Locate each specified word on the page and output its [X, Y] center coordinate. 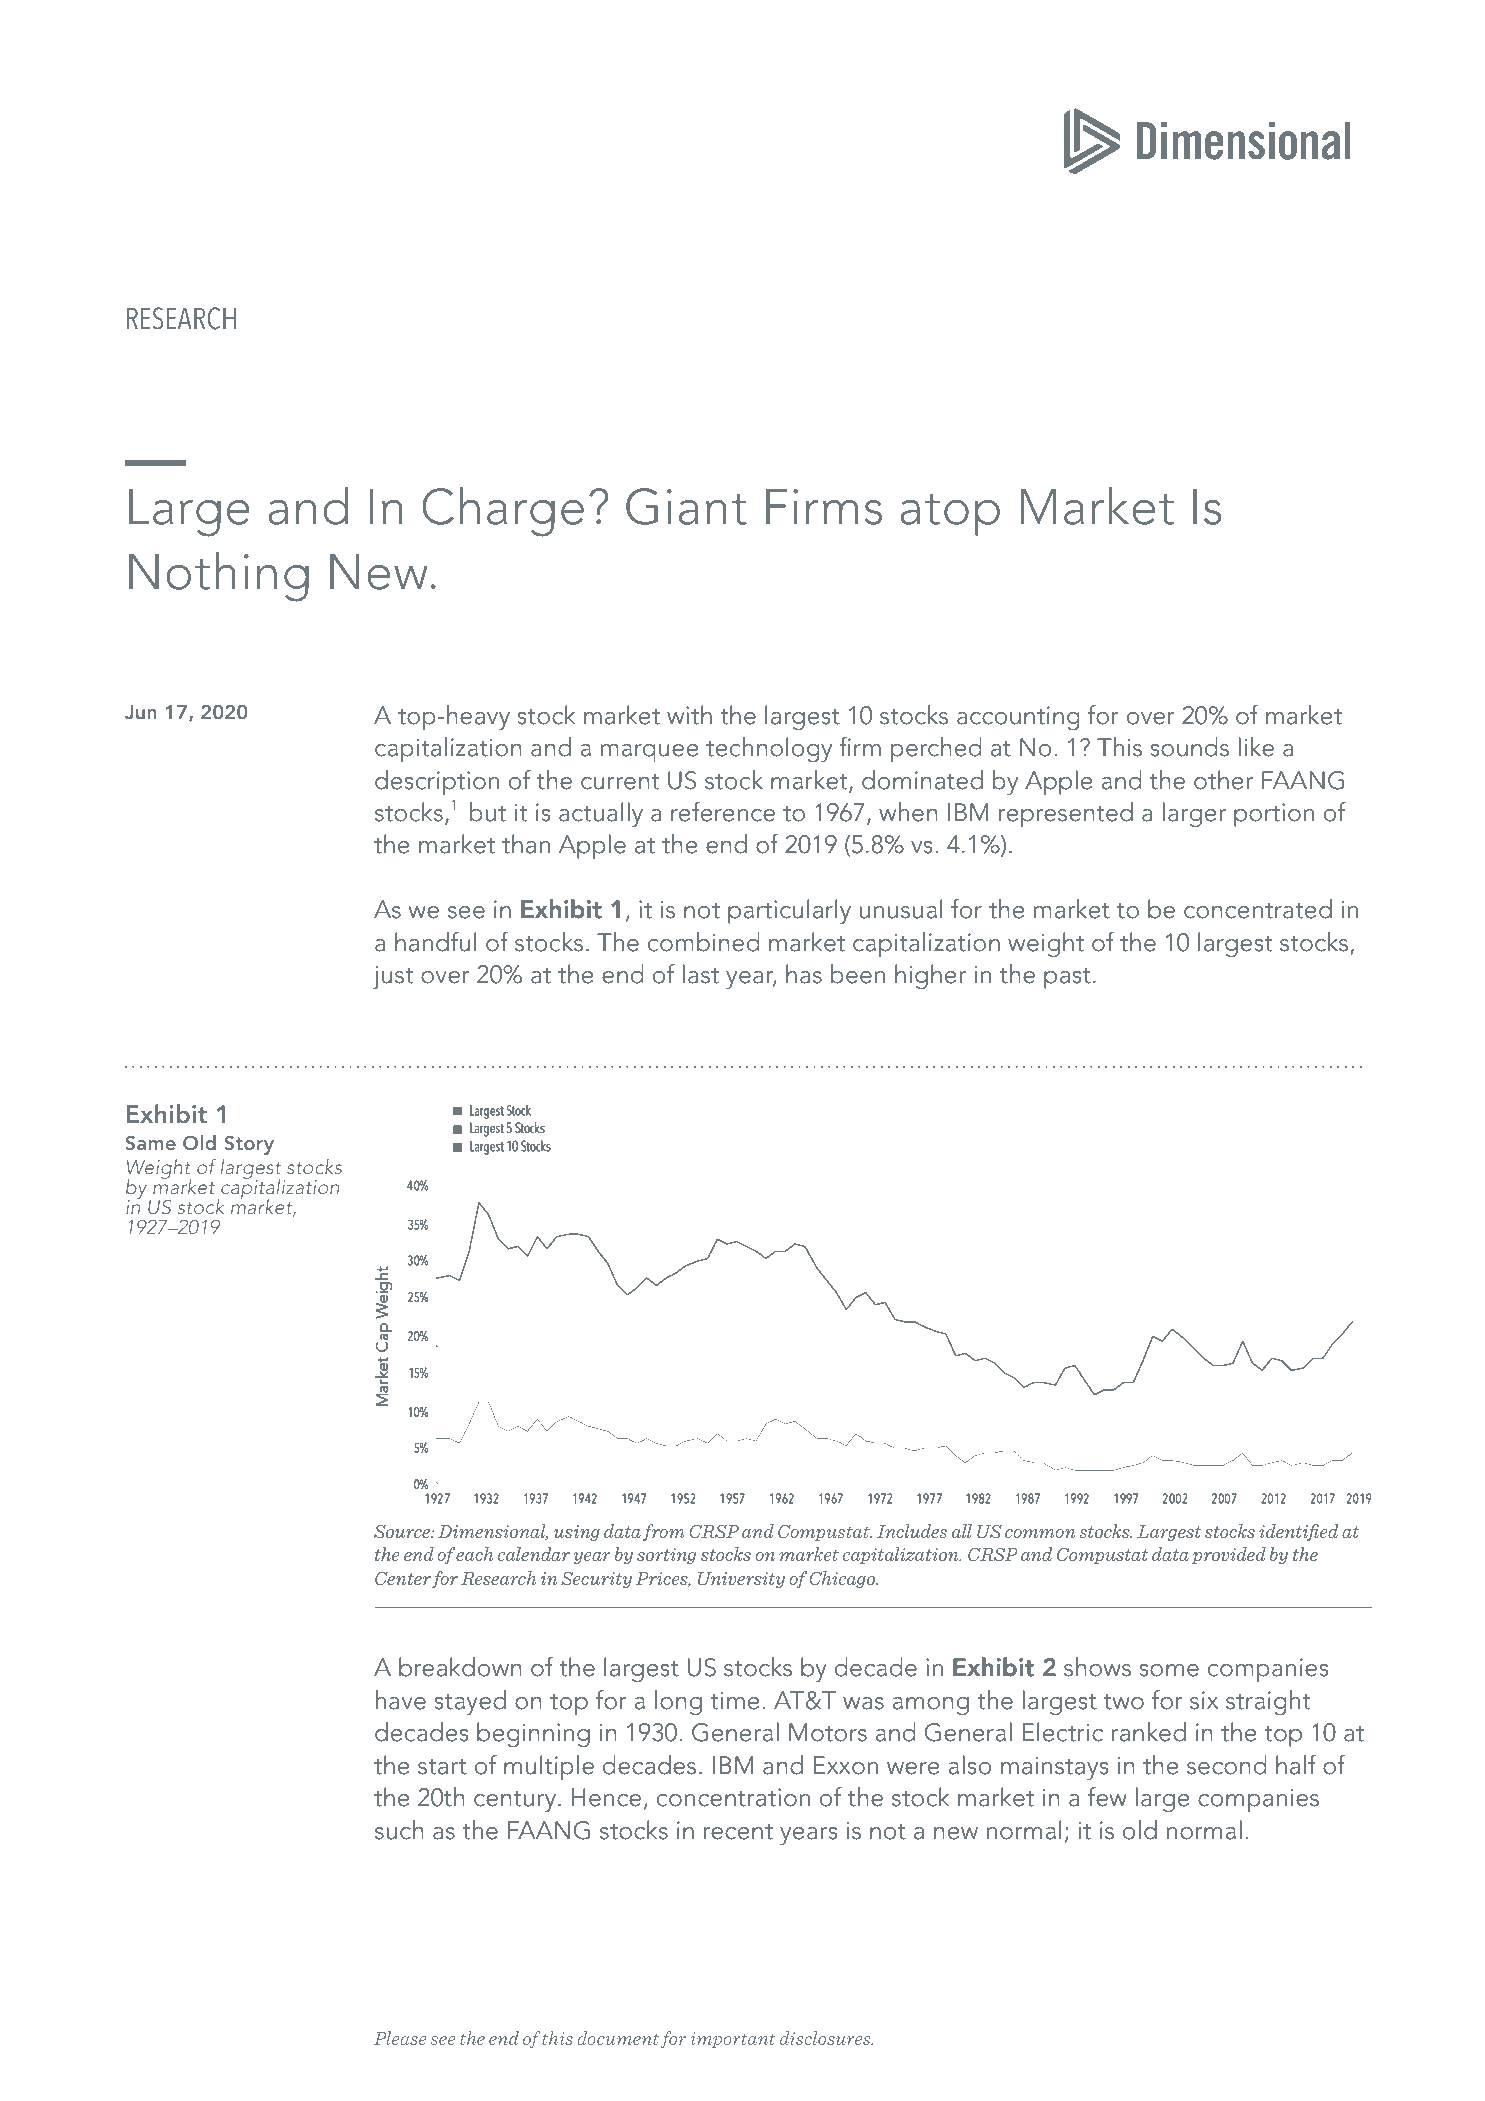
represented [1066, 814]
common [1040, 1533]
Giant [686, 506]
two [1124, 1702]
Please [400, 2038]
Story [249, 1145]
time [735, 1700]
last [701, 974]
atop [950, 514]
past [1067, 978]
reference [723, 812]
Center [403, 1579]
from [664, 1532]
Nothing [219, 576]
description [437, 782]
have [401, 1700]
